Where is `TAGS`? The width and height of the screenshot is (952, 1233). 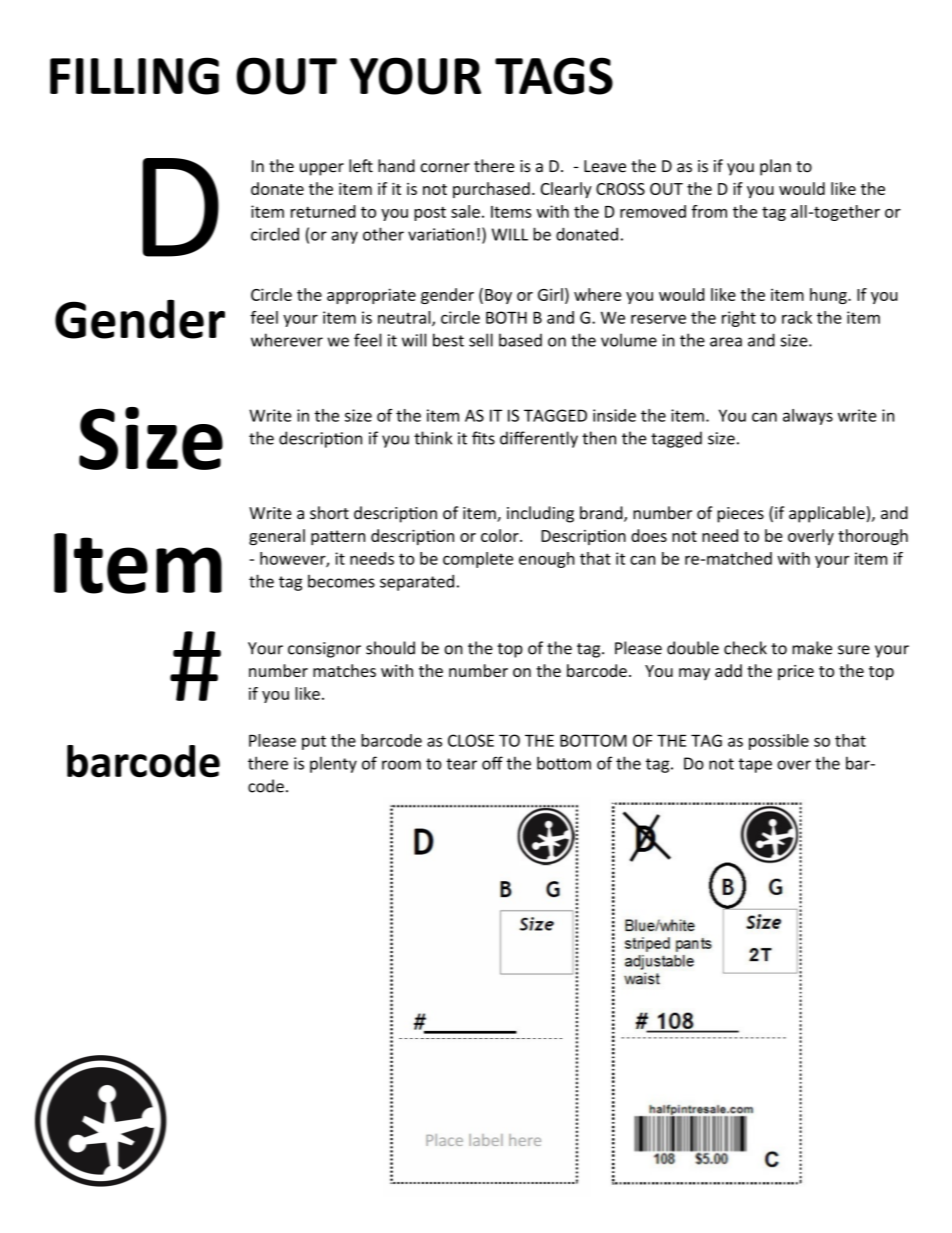 TAGS is located at coordinates (554, 76).
